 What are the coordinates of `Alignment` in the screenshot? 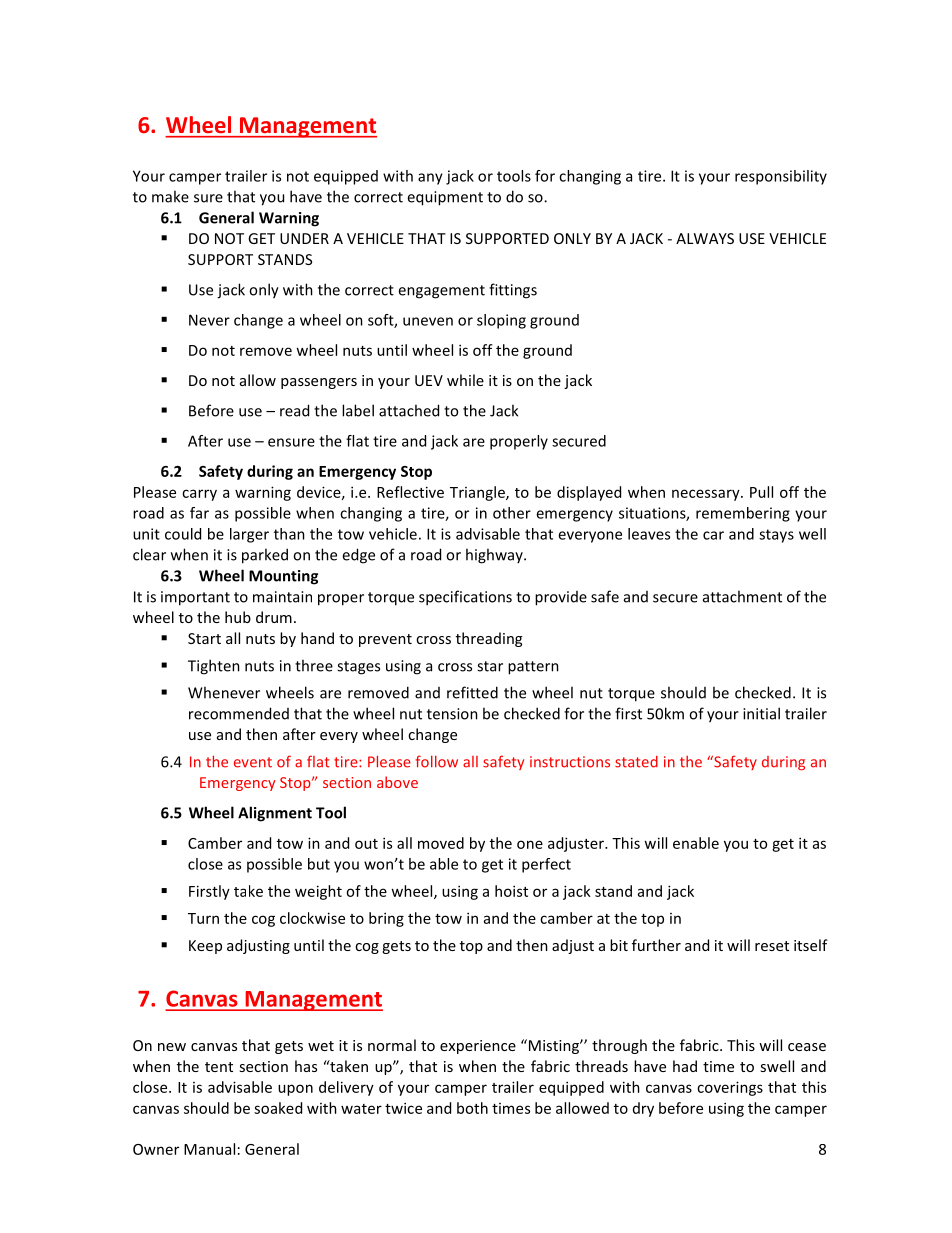 It's located at (275, 814).
